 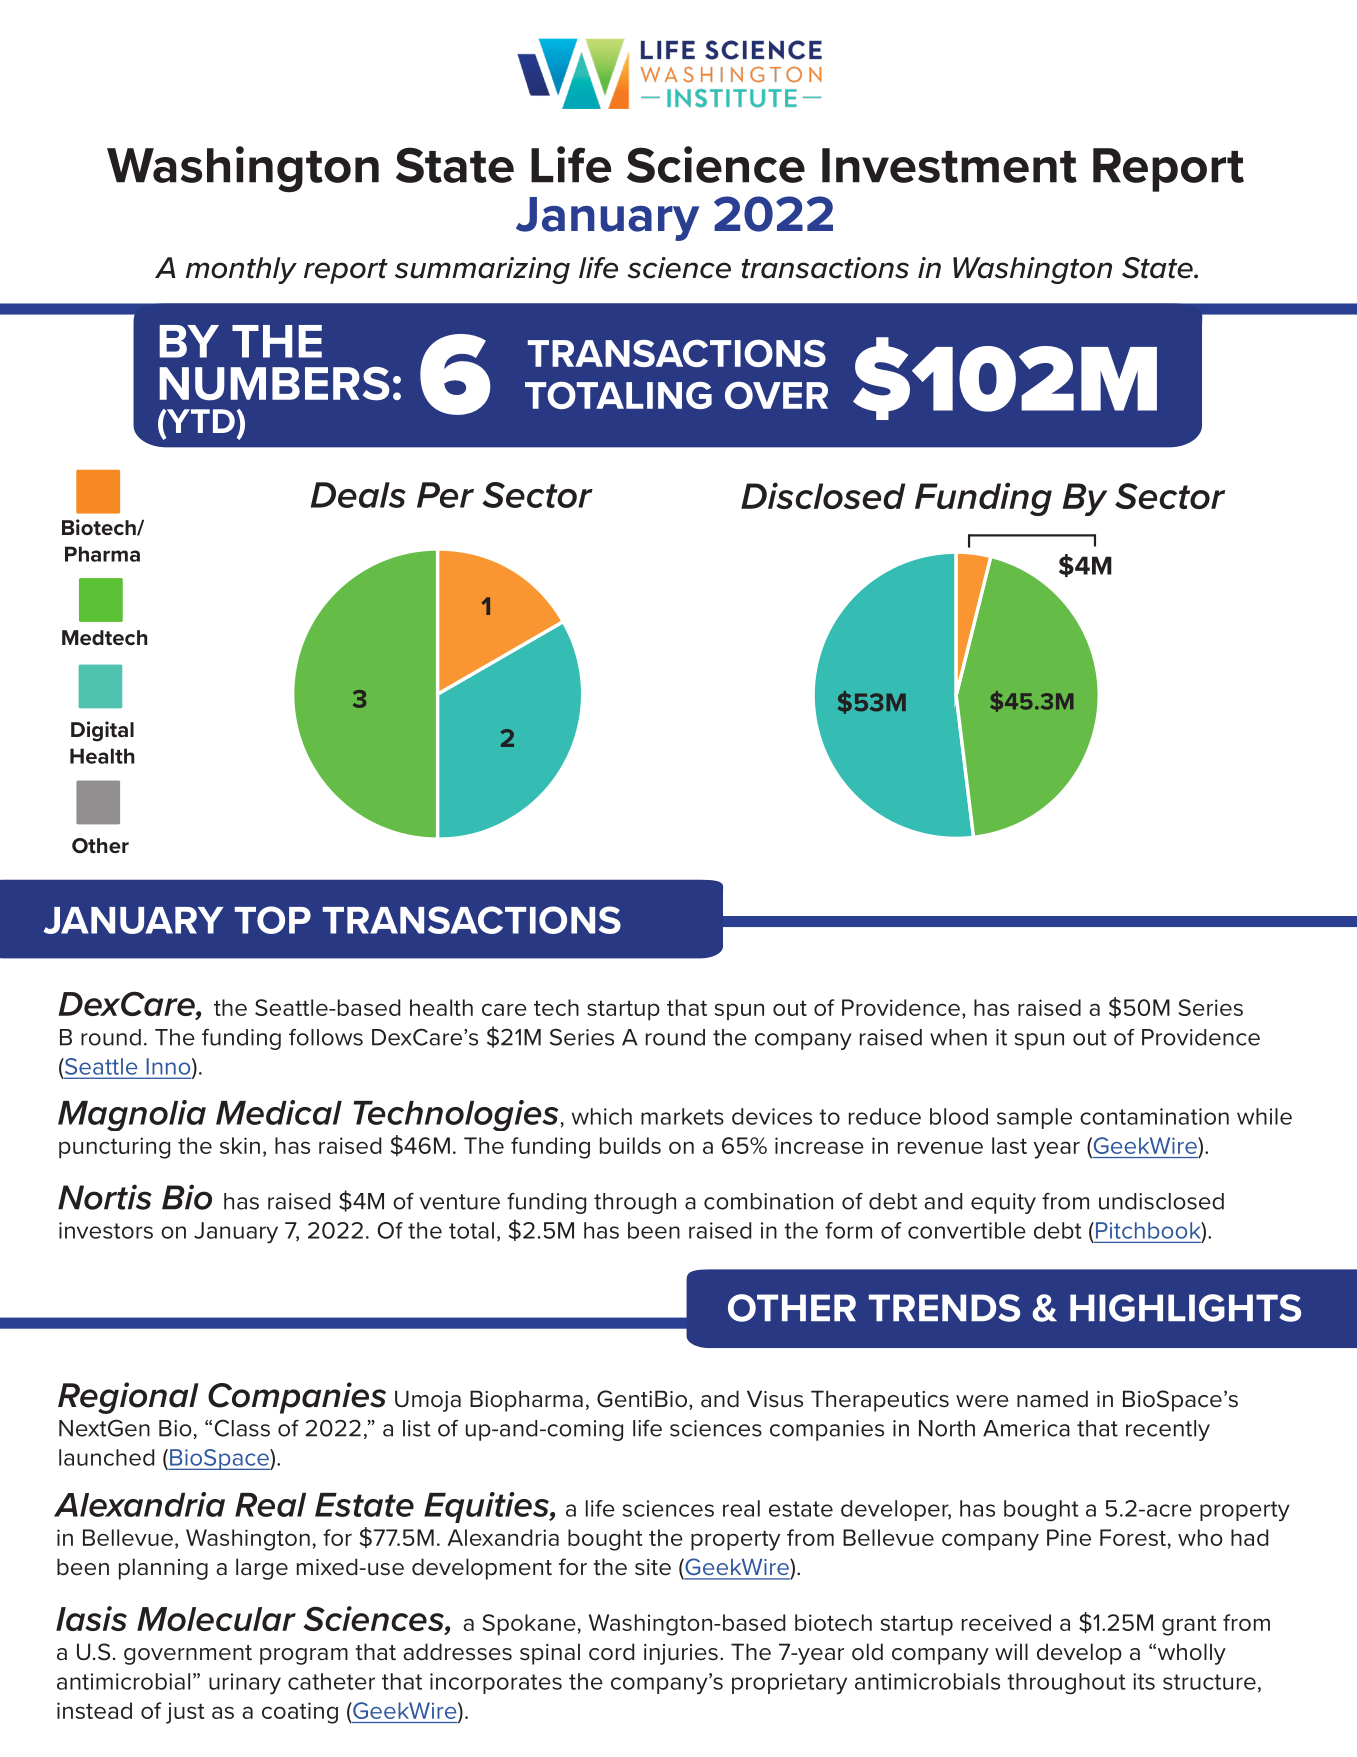 What do you see at coordinates (482, 270) in the screenshot?
I see `summarizing` at bounding box center [482, 270].
